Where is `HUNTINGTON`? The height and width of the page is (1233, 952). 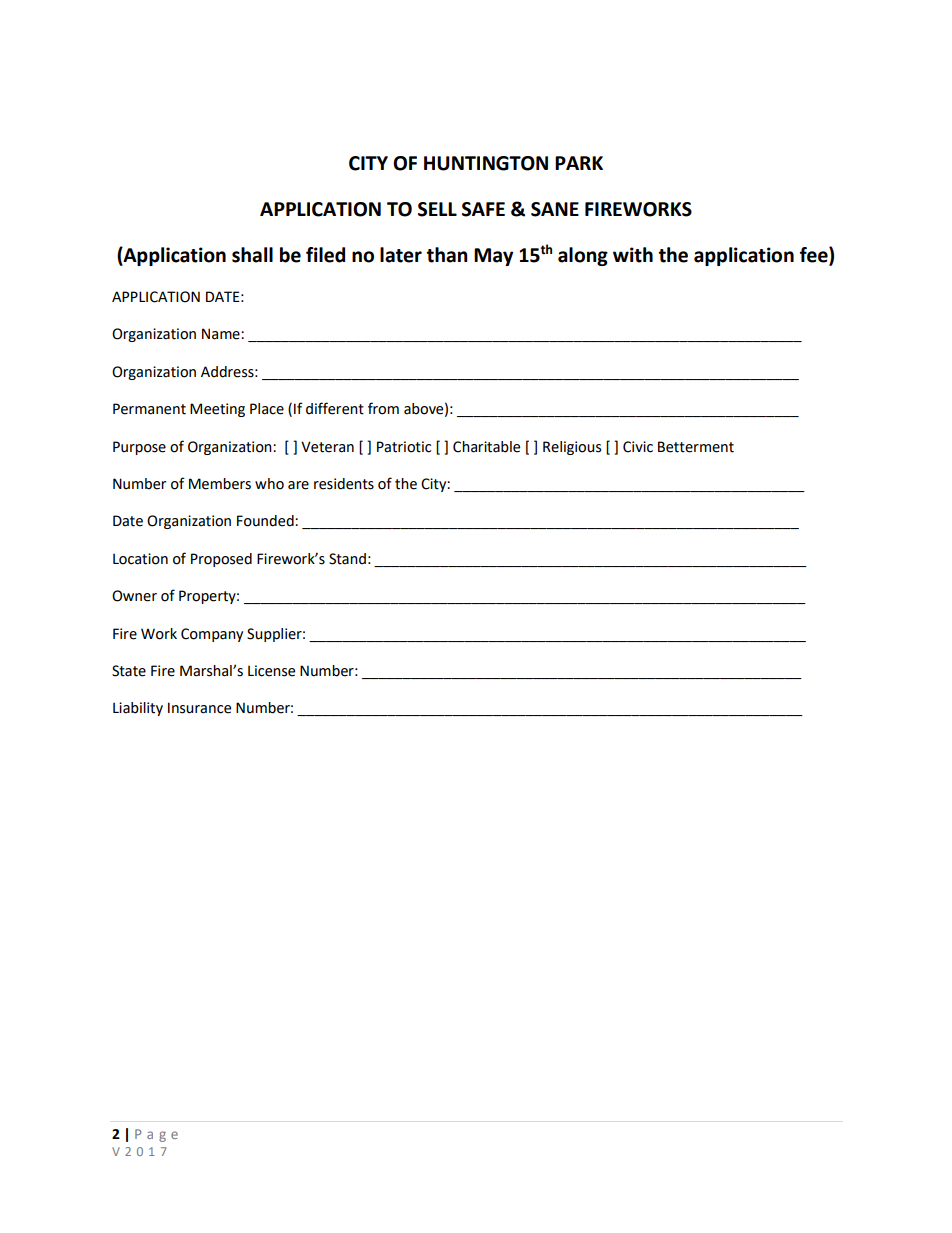
HUNTINGTON is located at coordinates (486, 163).
